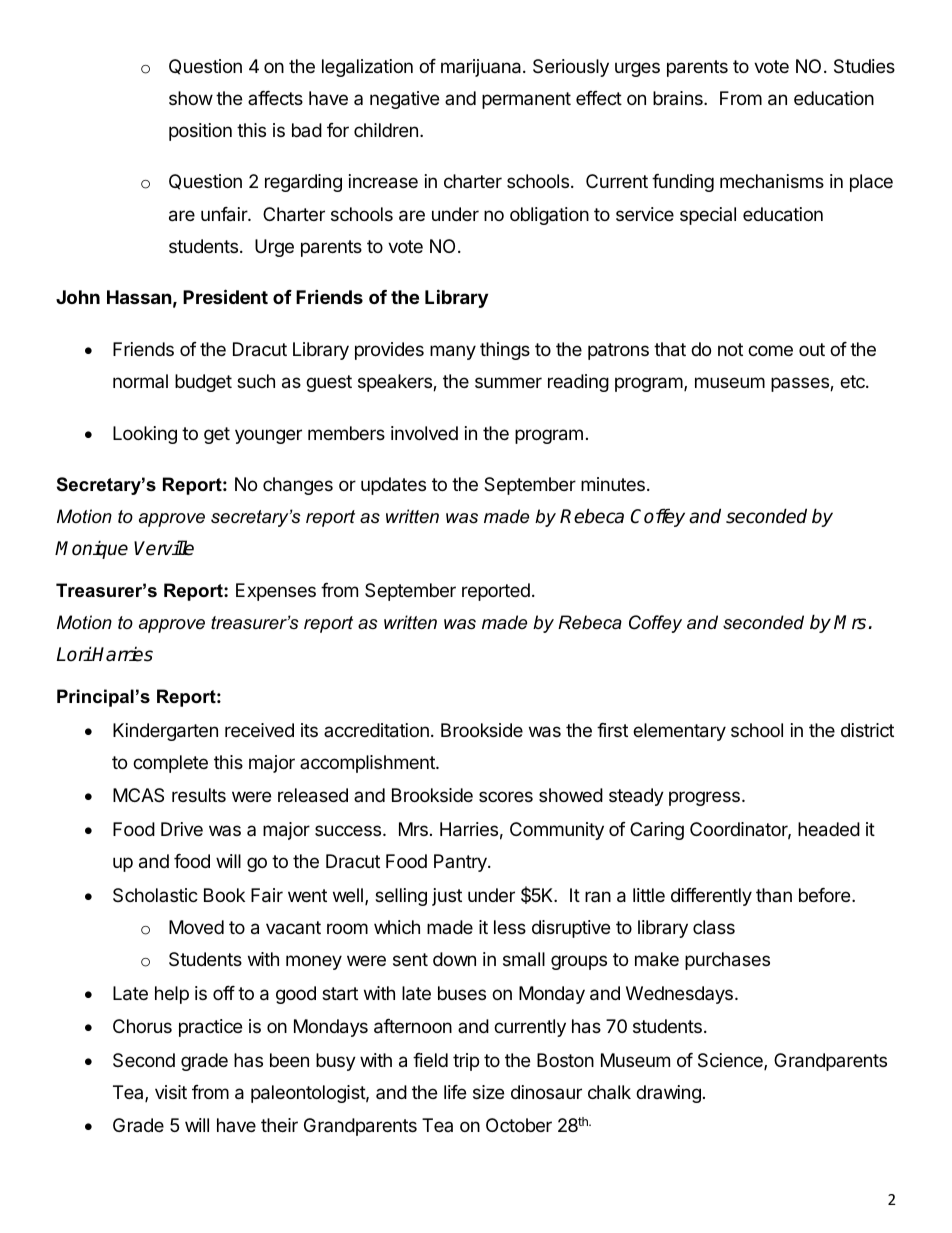 The height and width of the screenshot is (1233, 952). I want to click on involved, so click(424, 433).
